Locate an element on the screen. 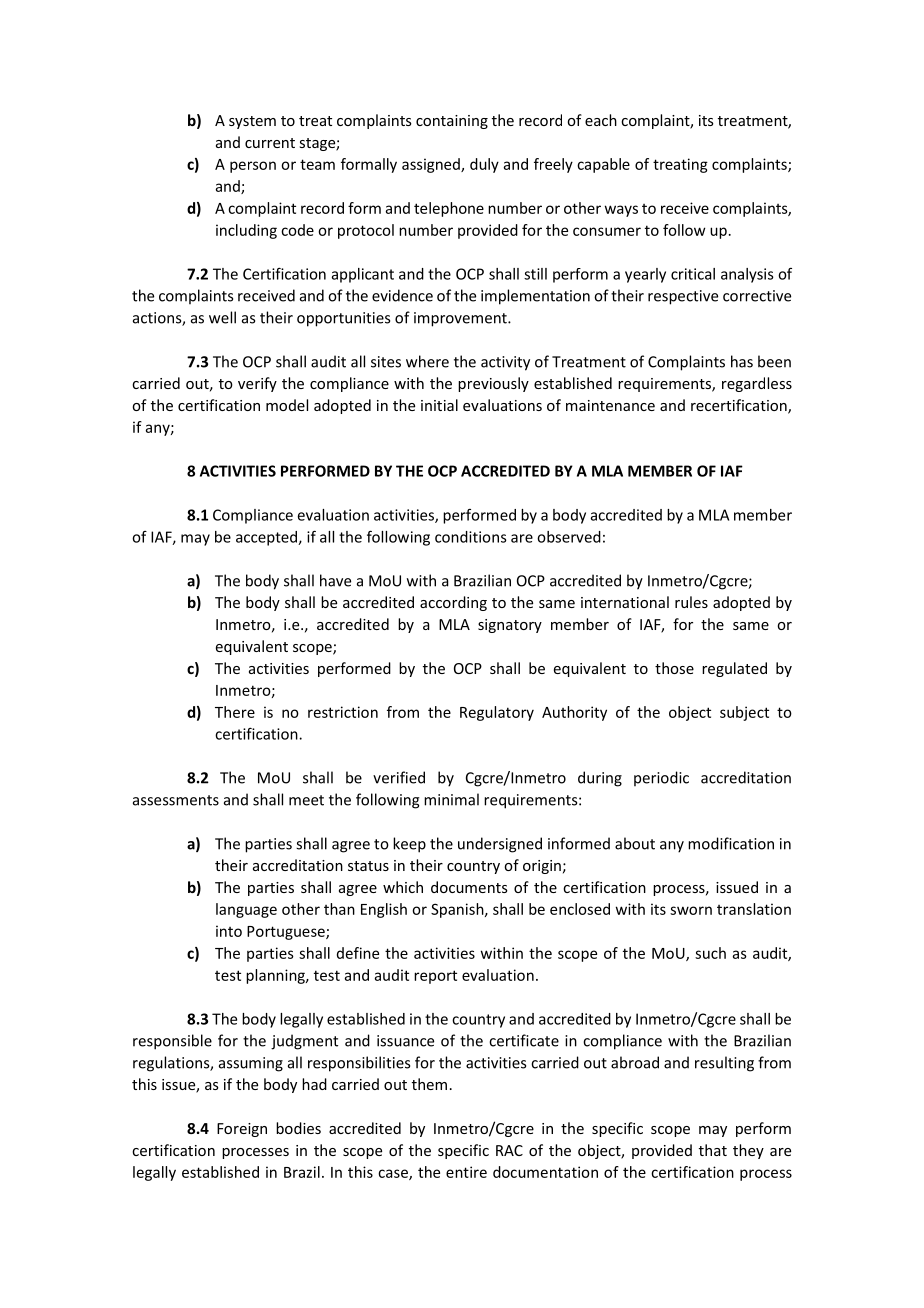 The height and width of the screenshot is (1308, 924). minimal is located at coordinates (451, 799).
